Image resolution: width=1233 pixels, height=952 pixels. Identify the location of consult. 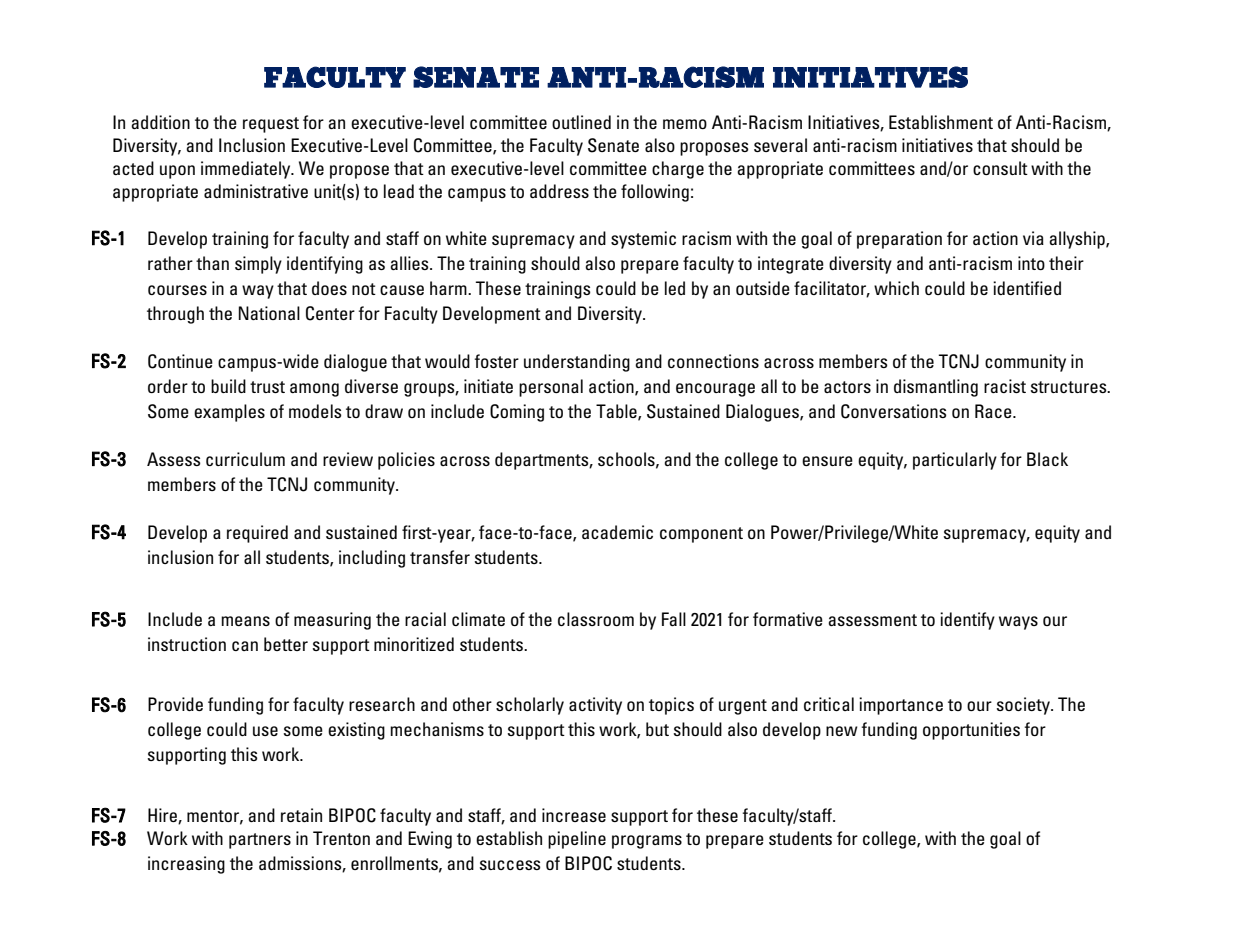
(1000, 168).
